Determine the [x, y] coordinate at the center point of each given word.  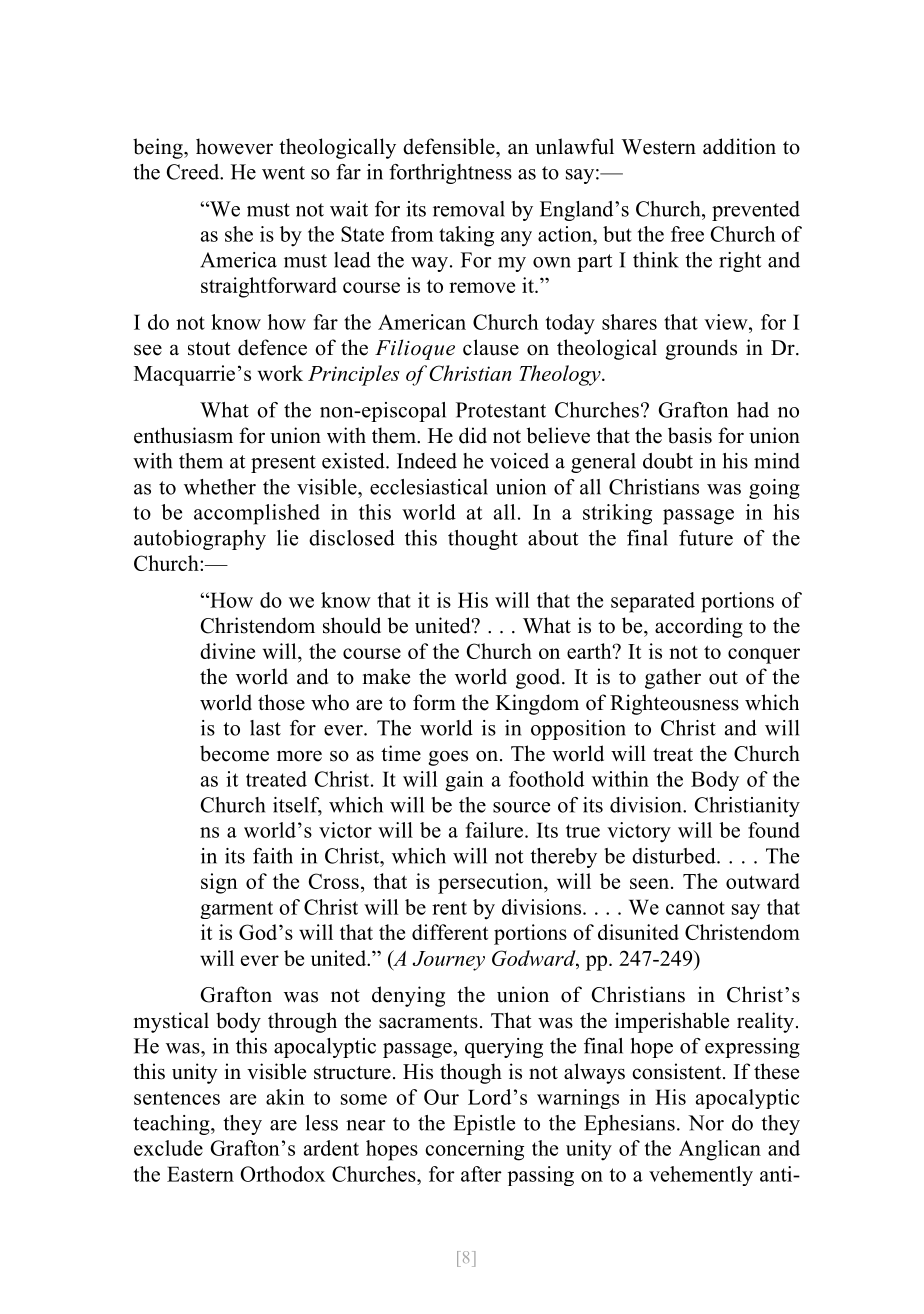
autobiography [200, 540]
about [553, 538]
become [234, 753]
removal [469, 209]
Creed [194, 172]
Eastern [200, 1174]
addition [739, 146]
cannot [695, 908]
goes [448, 758]
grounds [701, 349]
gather [673, 678]
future [706, 538]
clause [491, 347]
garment [236, 910]
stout [209, 349]
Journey [449, 961]
